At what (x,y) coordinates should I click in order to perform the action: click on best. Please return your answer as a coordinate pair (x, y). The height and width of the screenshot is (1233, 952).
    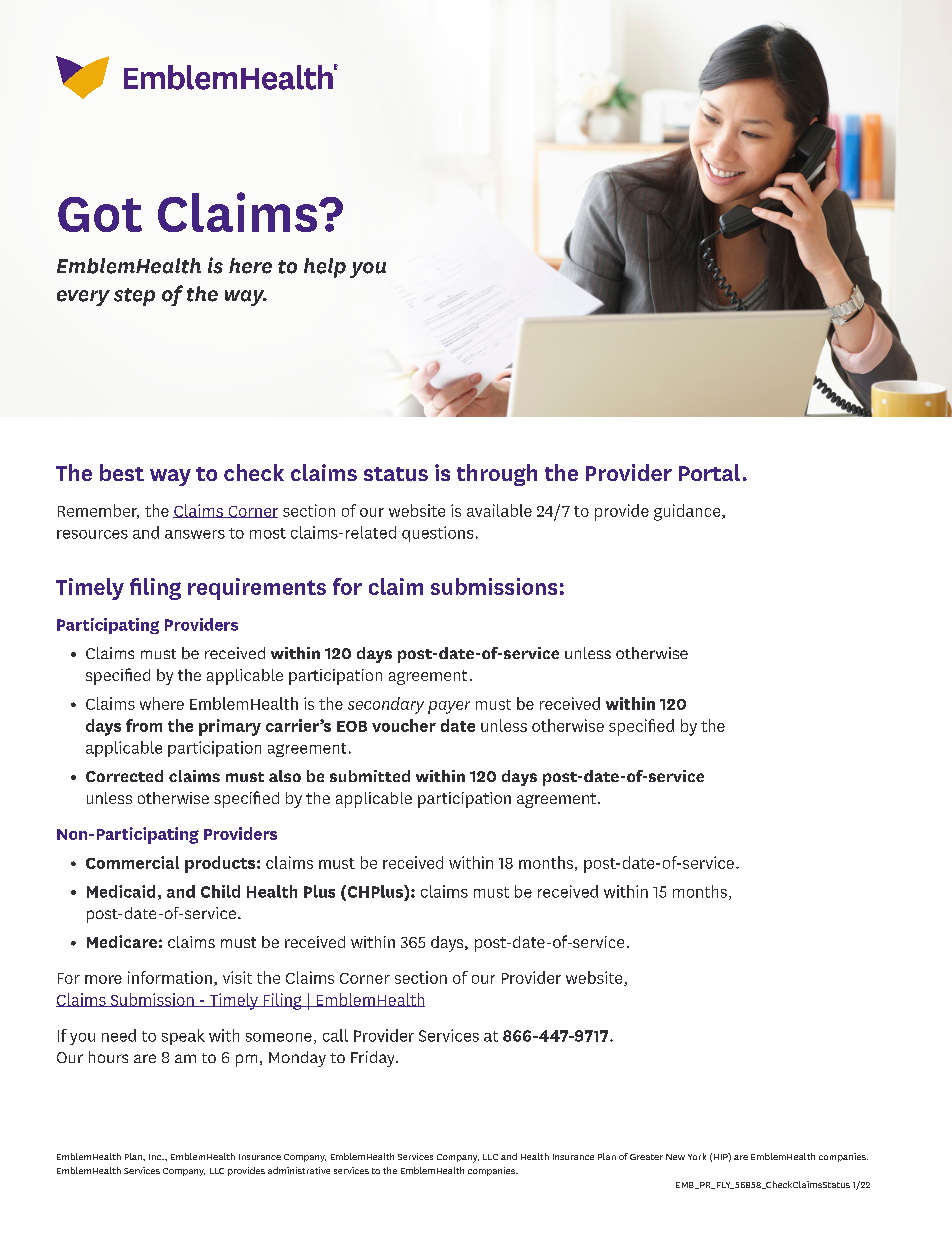
    Looking at the image, I should click on (122, 472).
